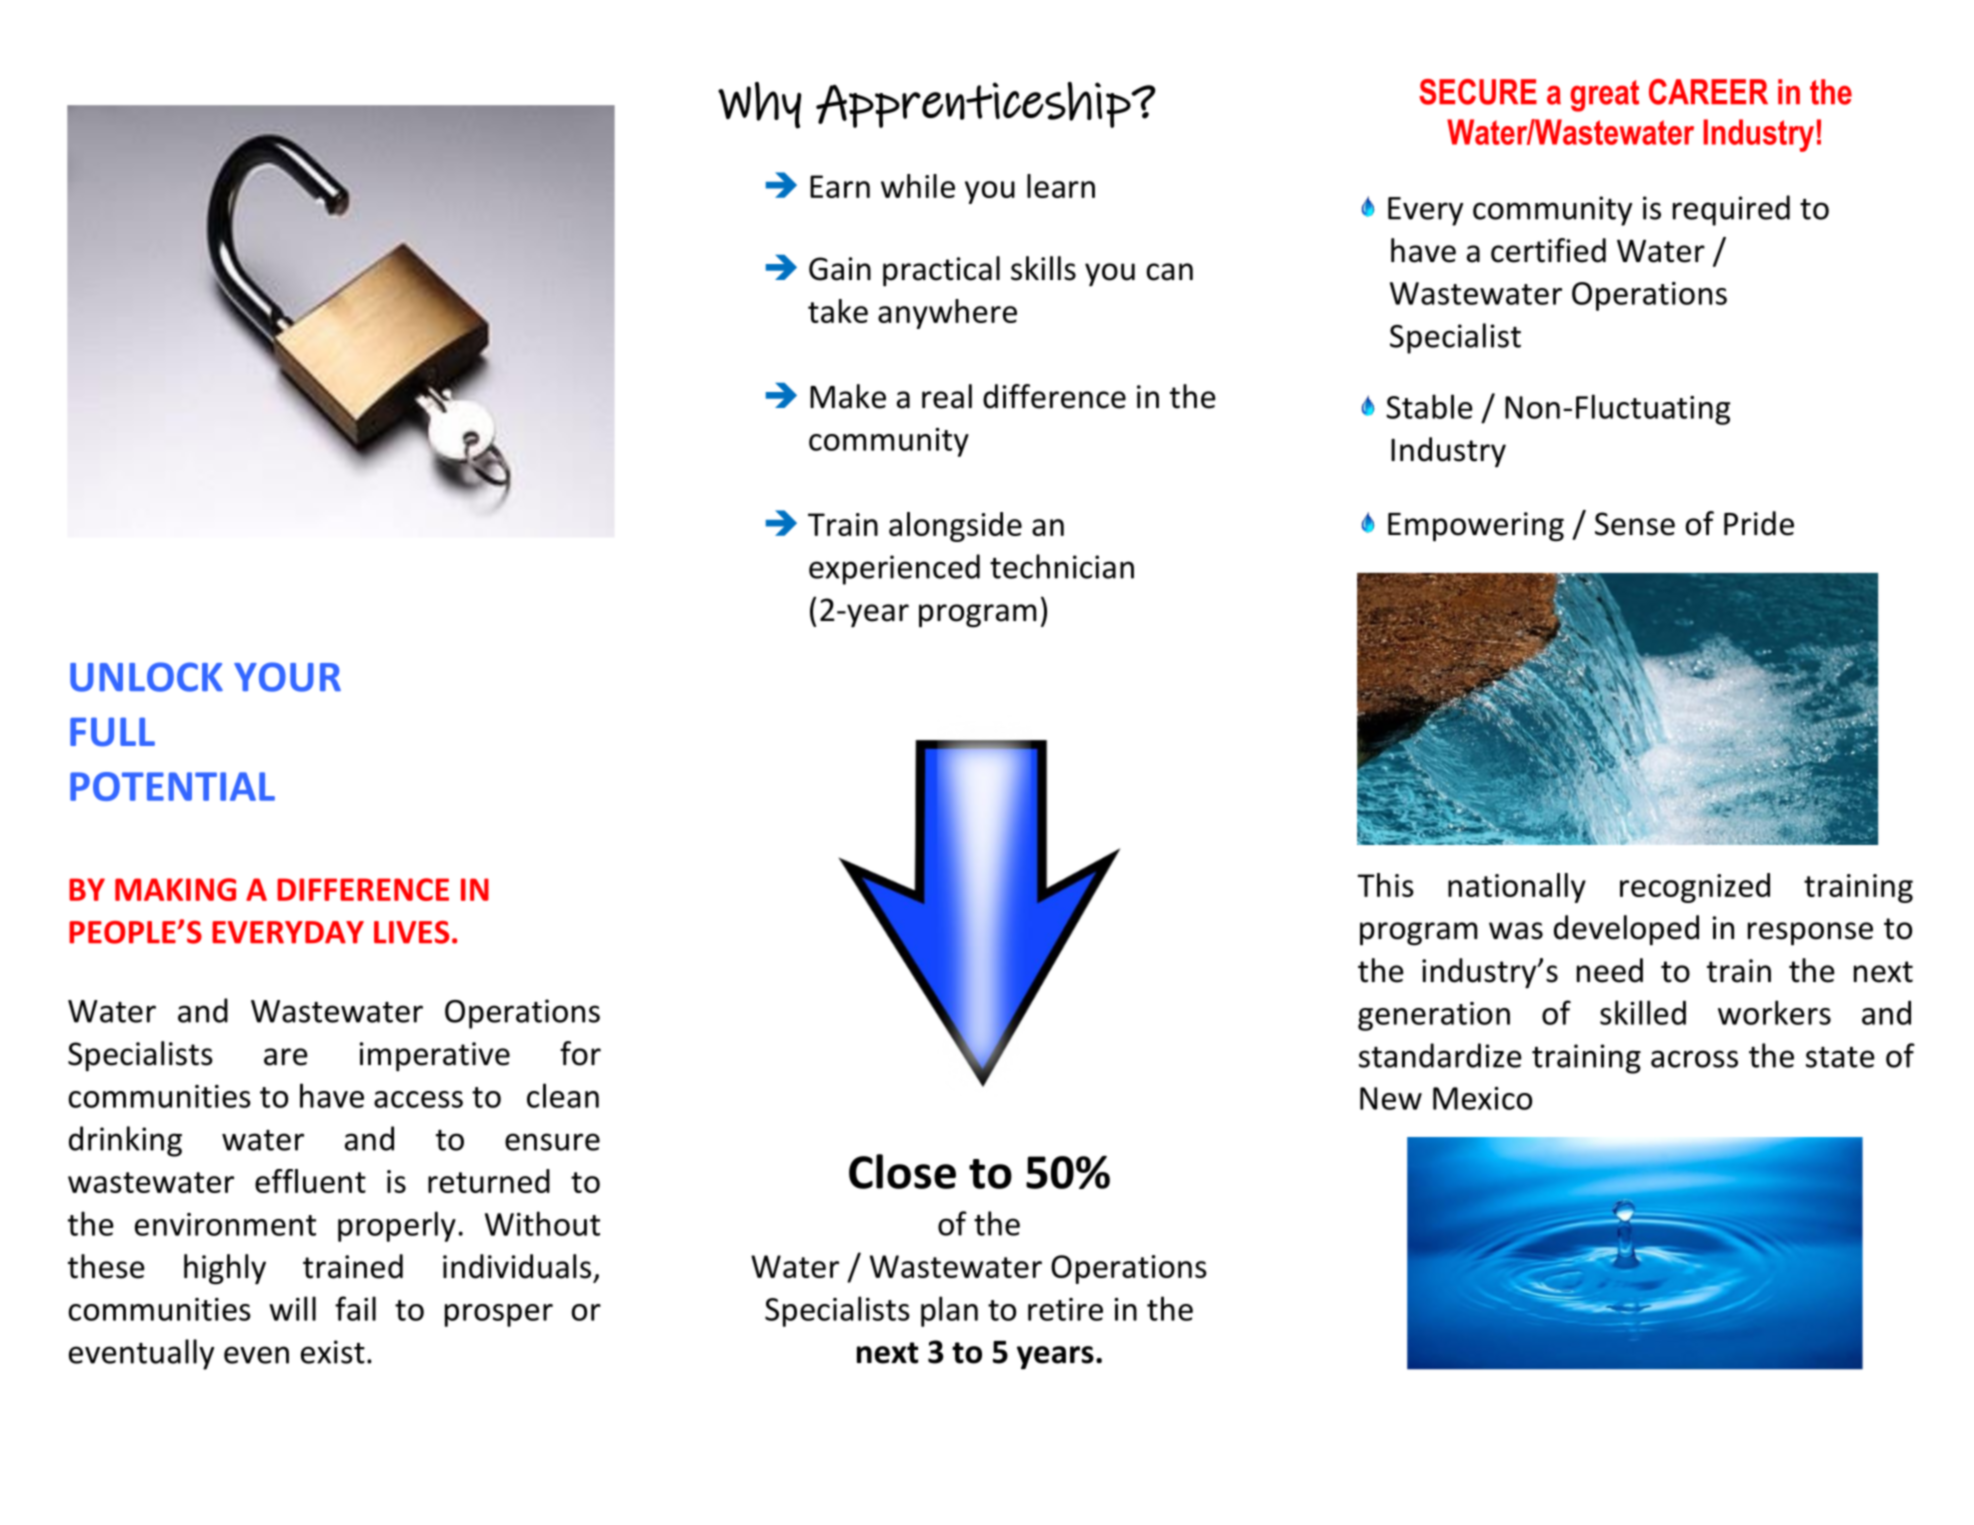 Image resolution: width=1974 pixels, height=1525 pixels. Describe the element at coordinates (759, 105) in the image. I see `Why` at that location.
